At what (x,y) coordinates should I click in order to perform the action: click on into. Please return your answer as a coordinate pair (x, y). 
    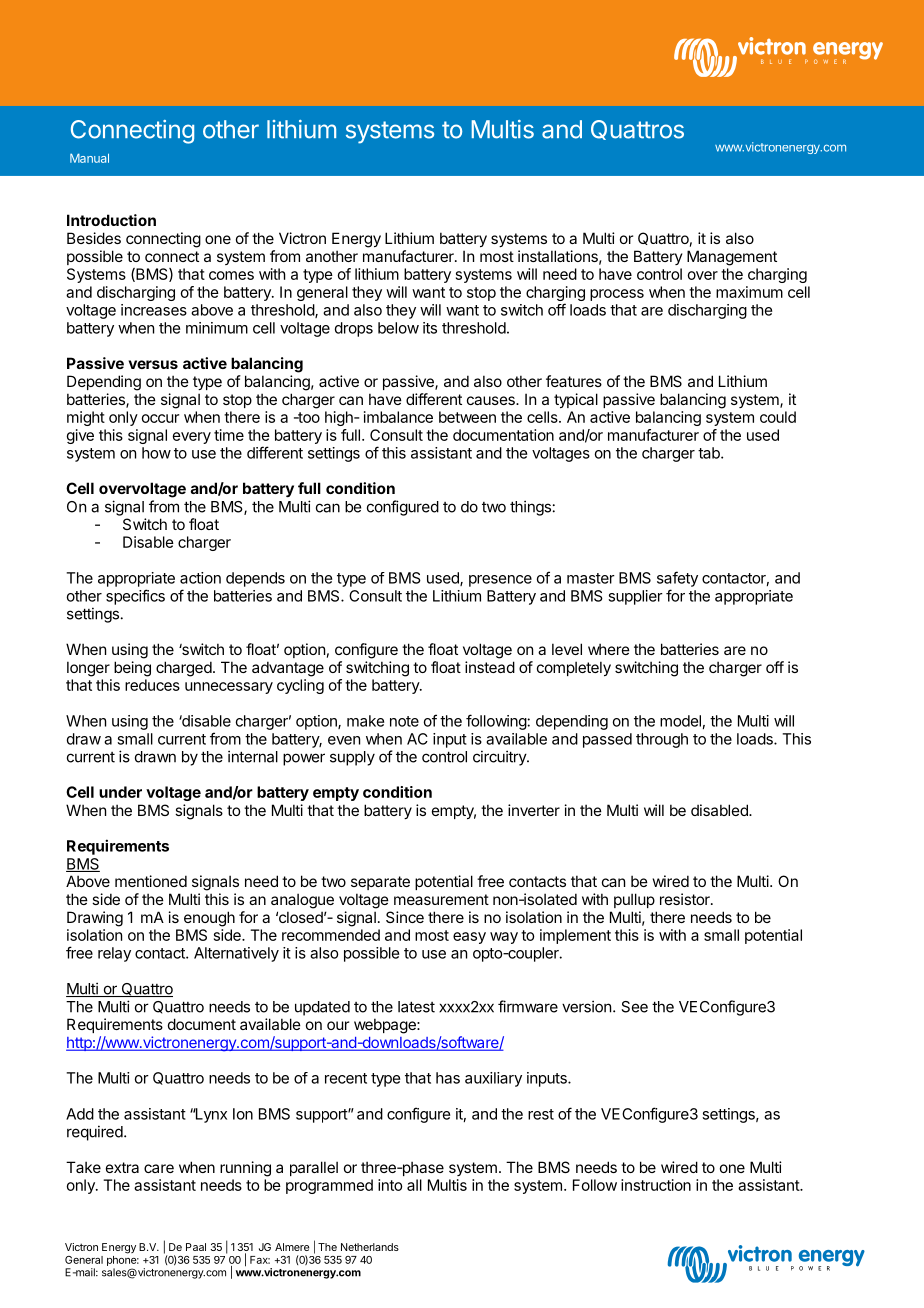
    Looking at the image, I should click on (390, 1185).
